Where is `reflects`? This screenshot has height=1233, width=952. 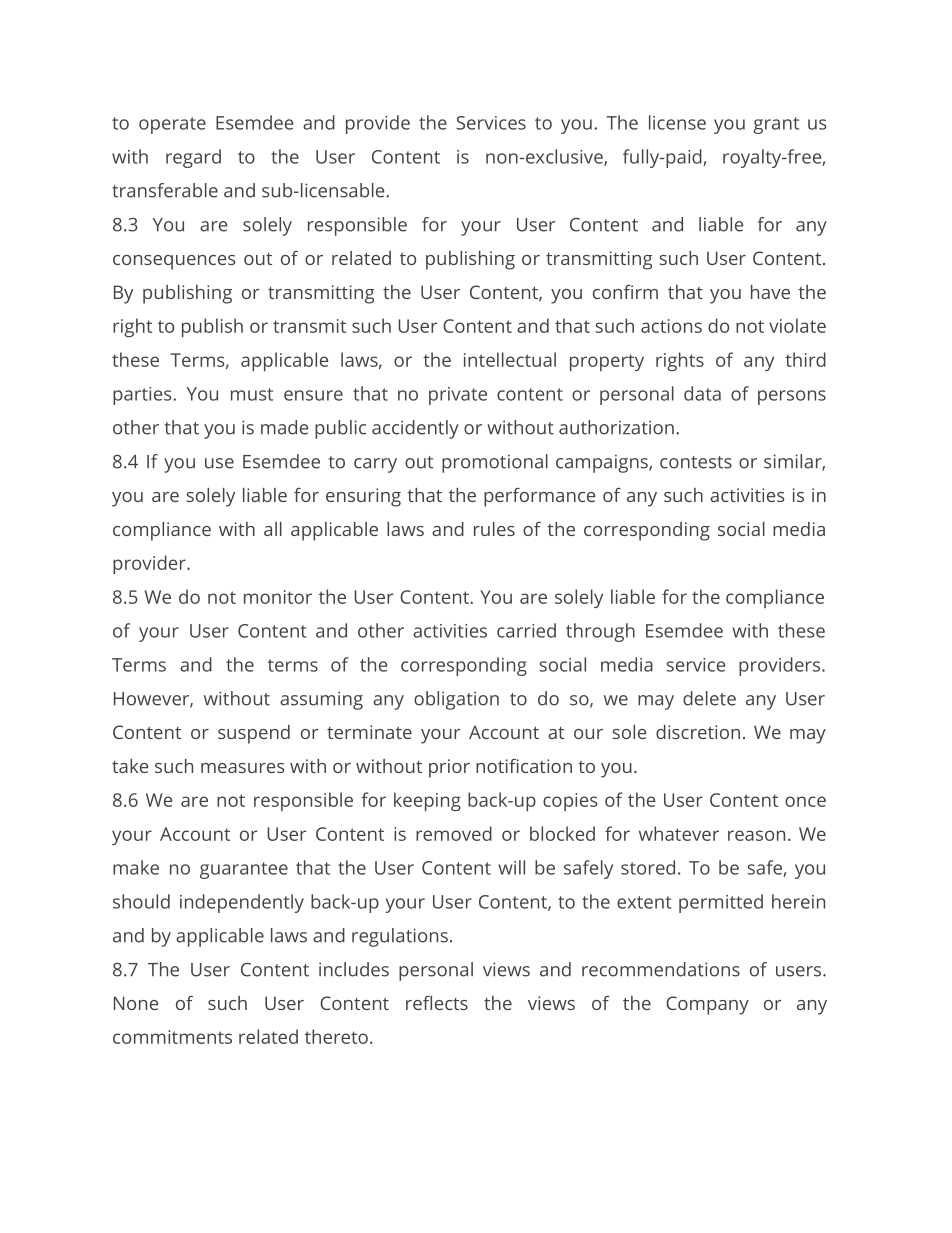
reflects is located at coordinates (437, 1003).
